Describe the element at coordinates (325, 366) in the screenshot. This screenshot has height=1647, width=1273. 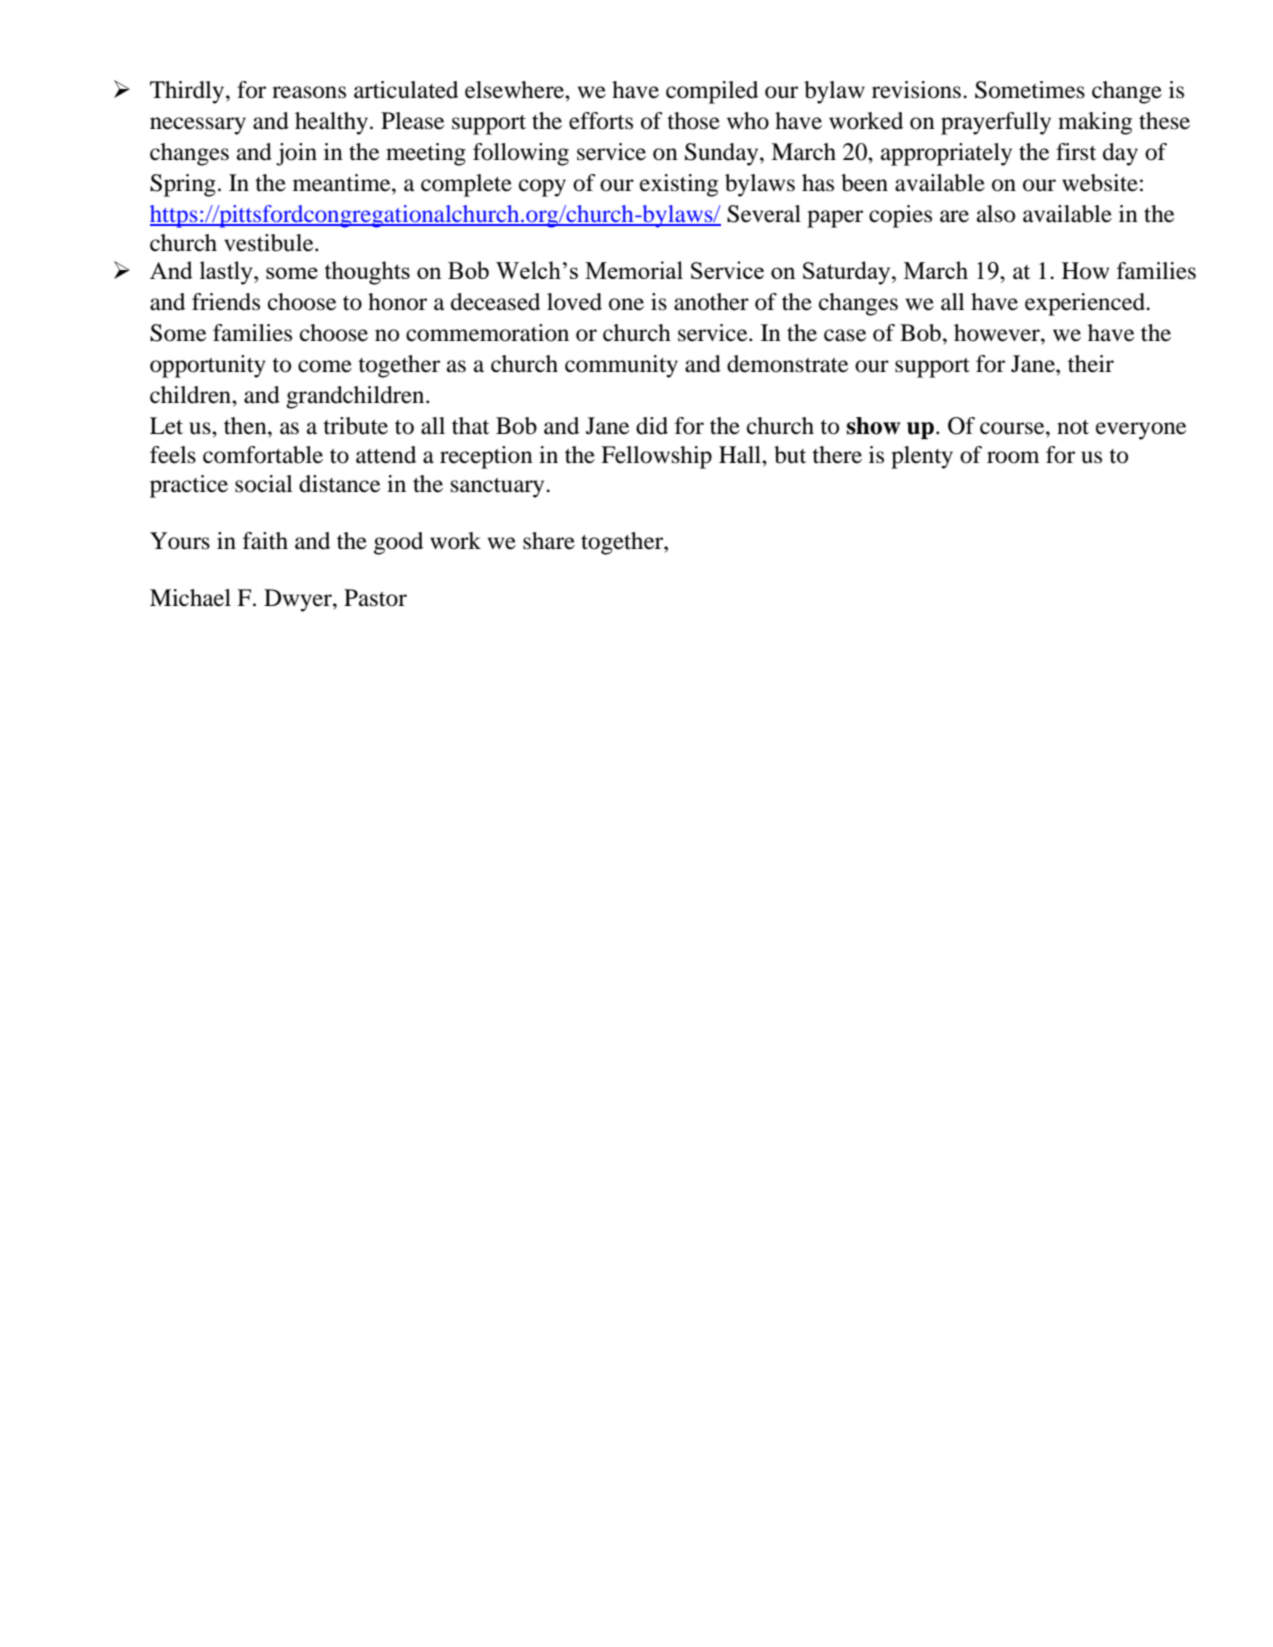
I see `come` at that location.
